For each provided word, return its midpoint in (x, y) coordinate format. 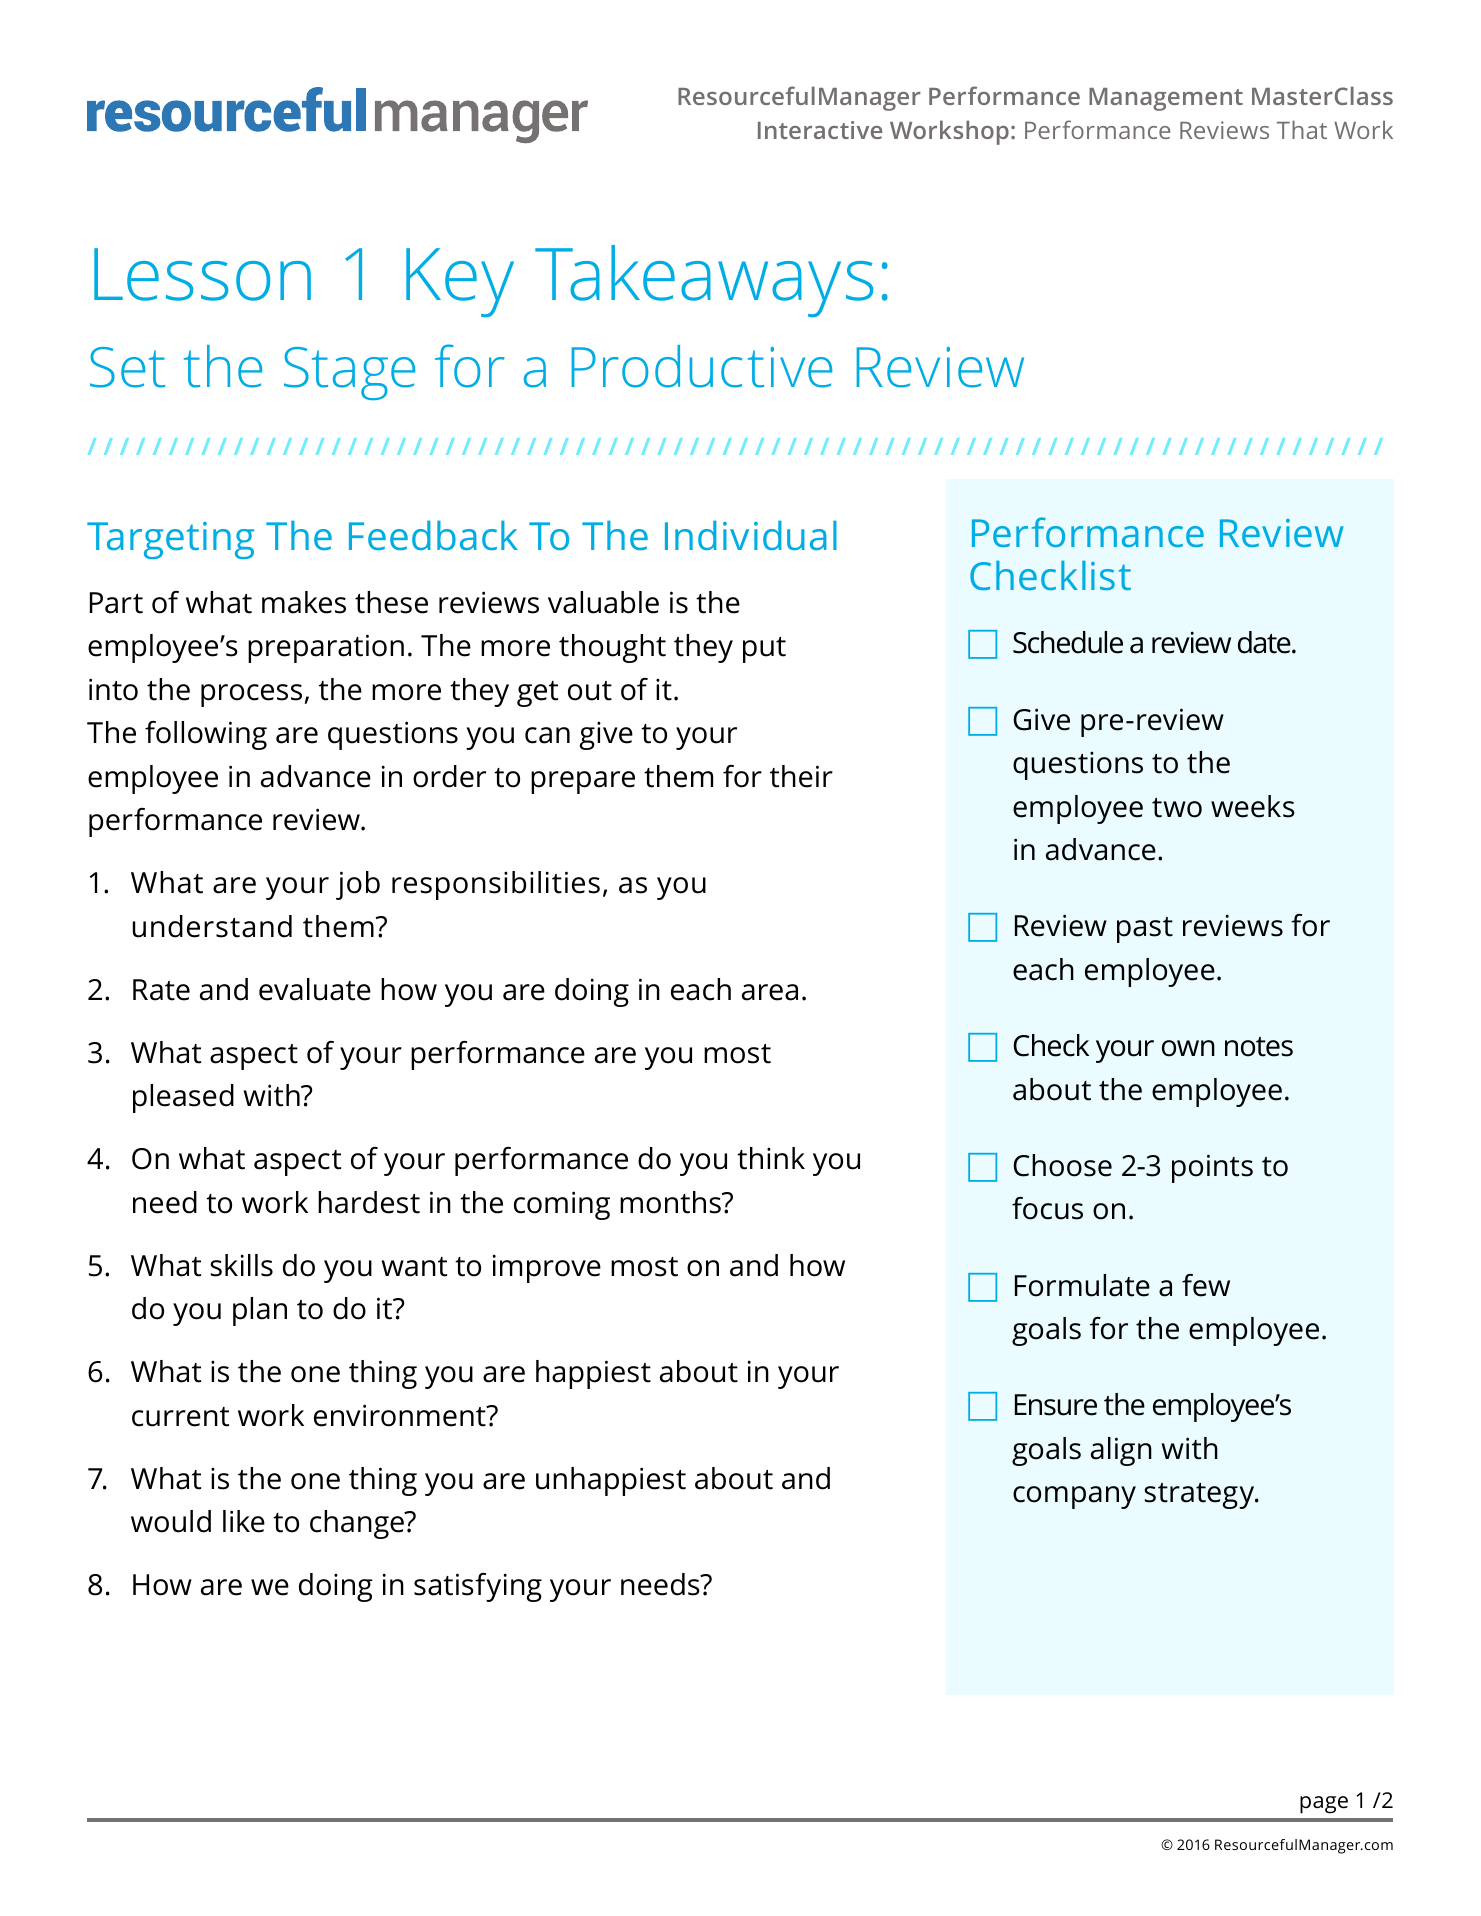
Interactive (820, 130)
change (358, 1524)
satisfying (478, 1587)
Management (1166, 99)
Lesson (202, 274)
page (1324, 1805)
